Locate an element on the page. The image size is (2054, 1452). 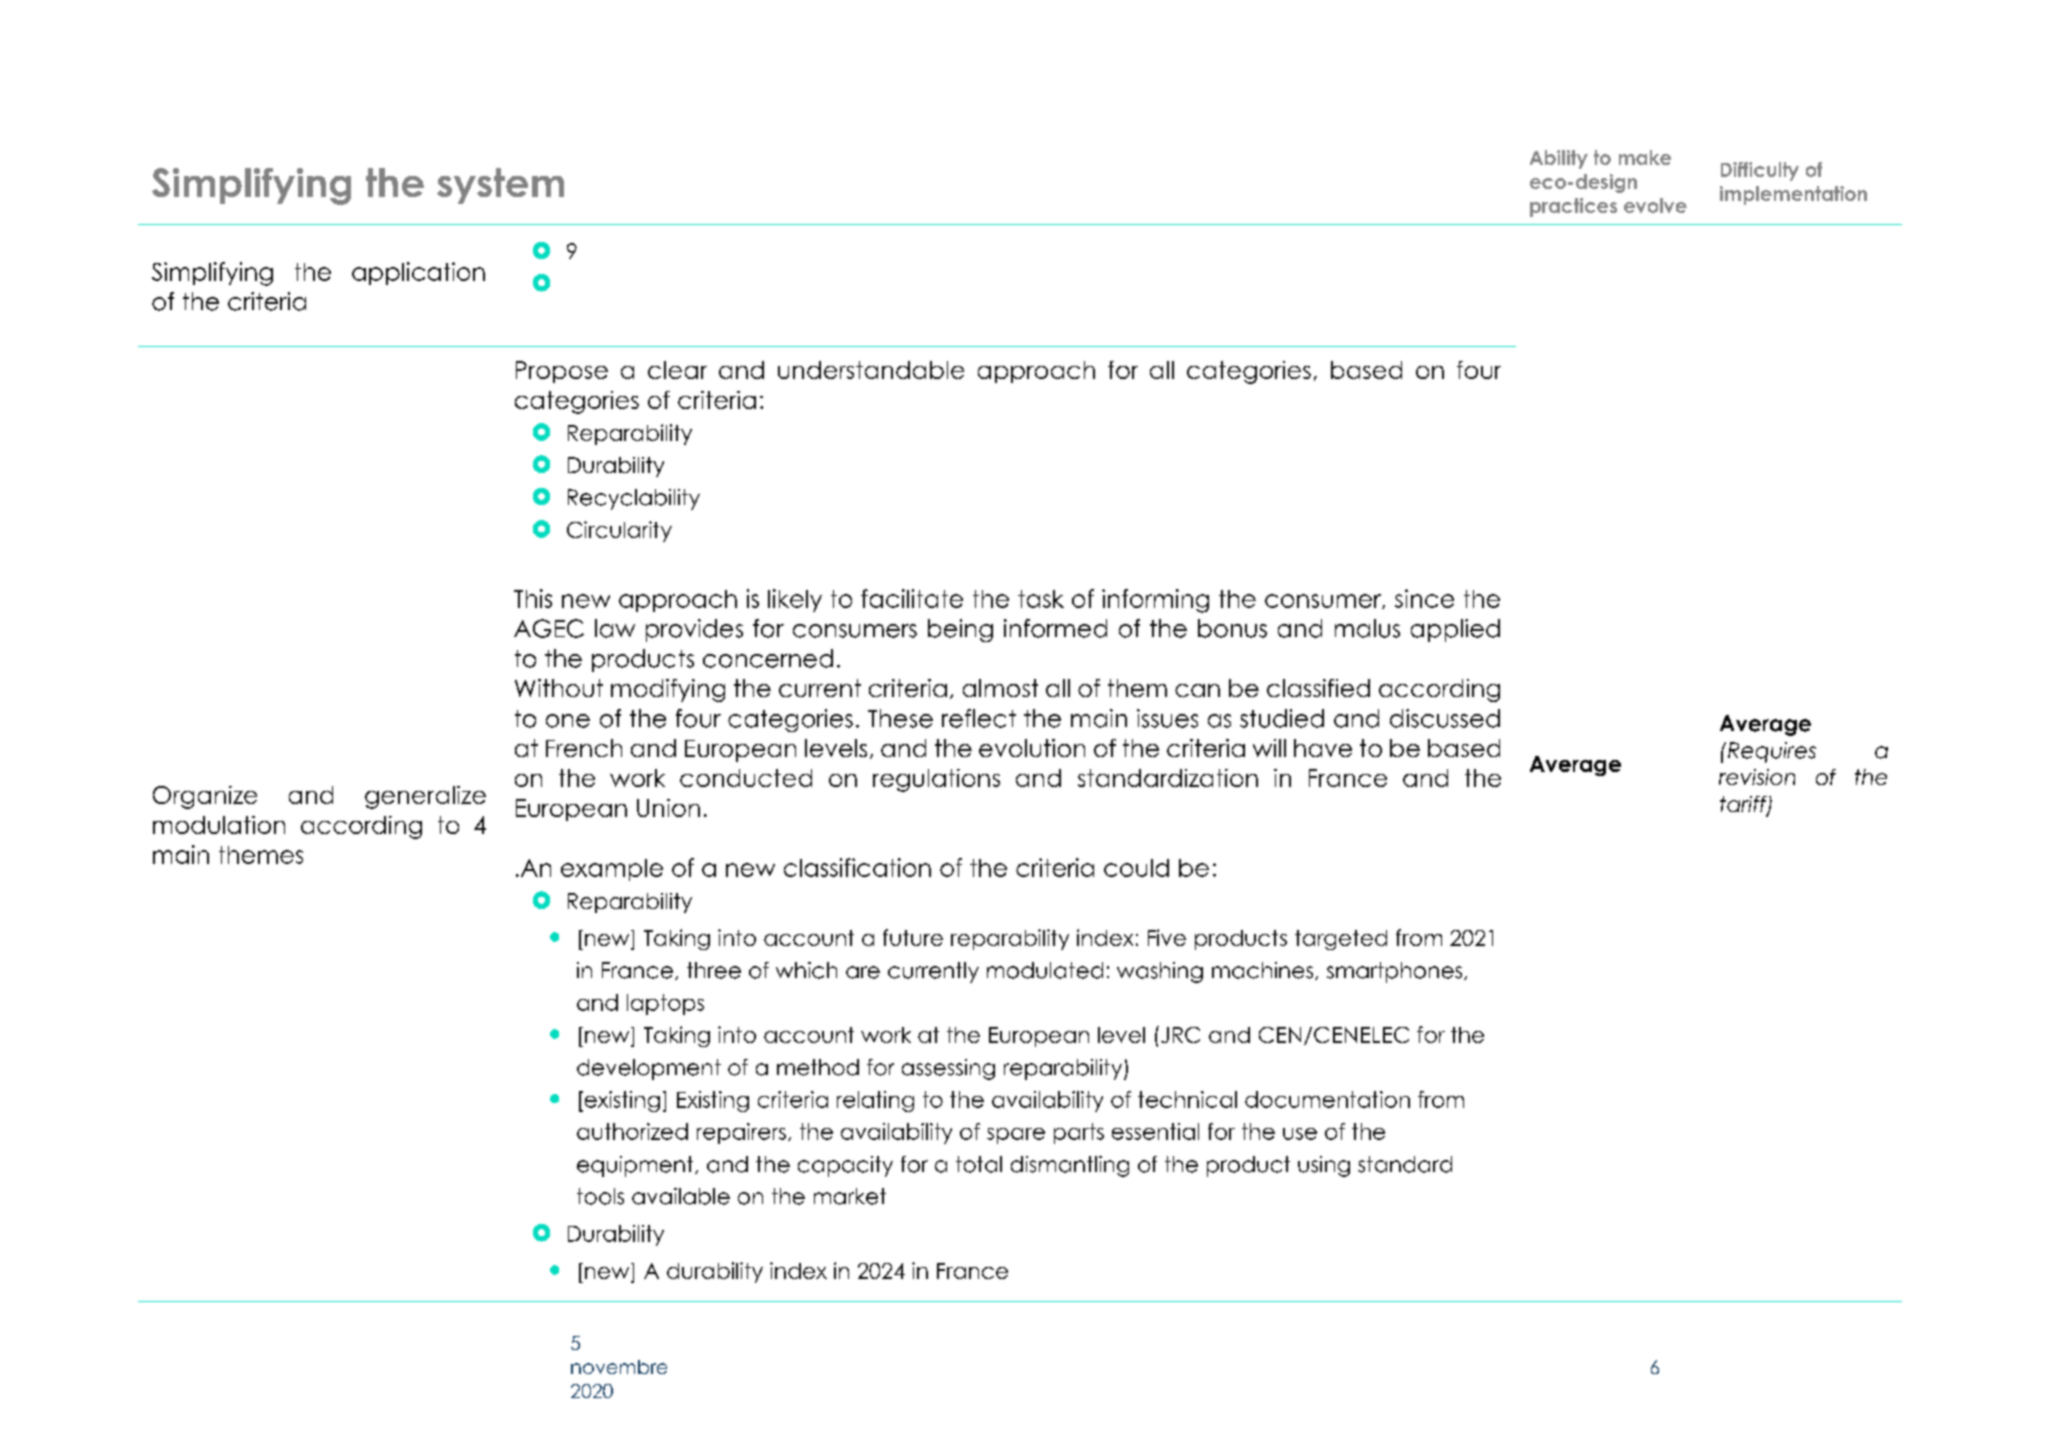
Propose is located at coordinates (562, 372).
